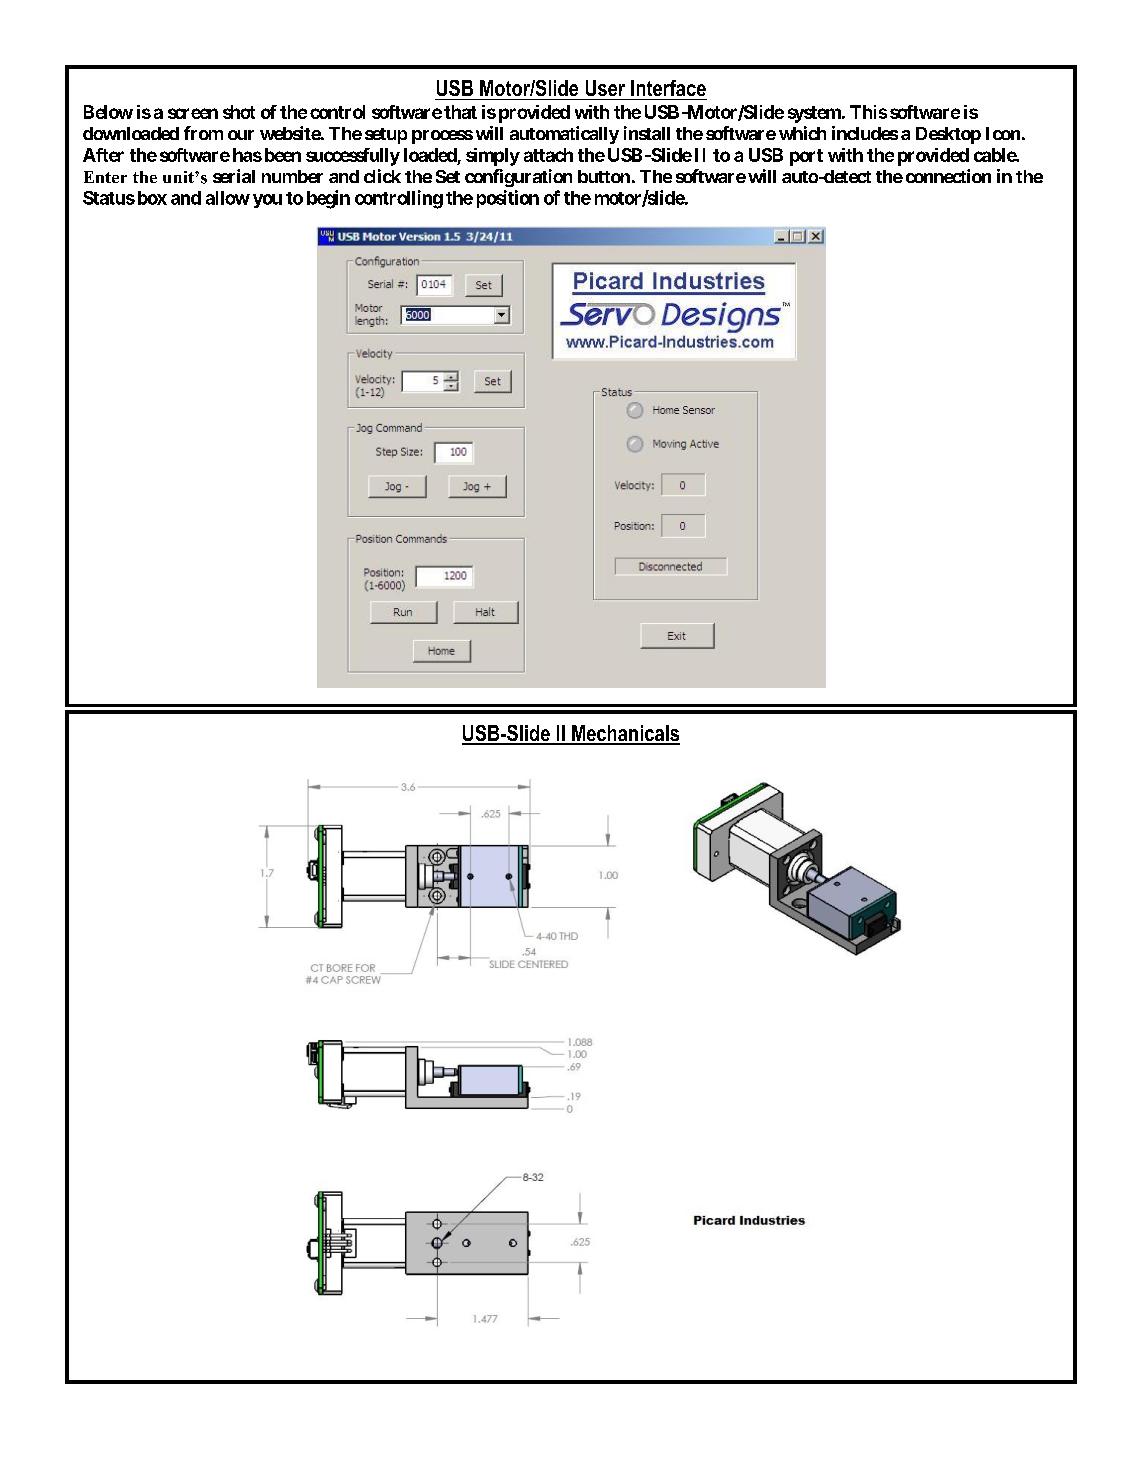 The width and height of the screenshot is (1142, 1478). Describe the element at coordinates (948, 176) in the screenshot. I see `connection` at that location.
